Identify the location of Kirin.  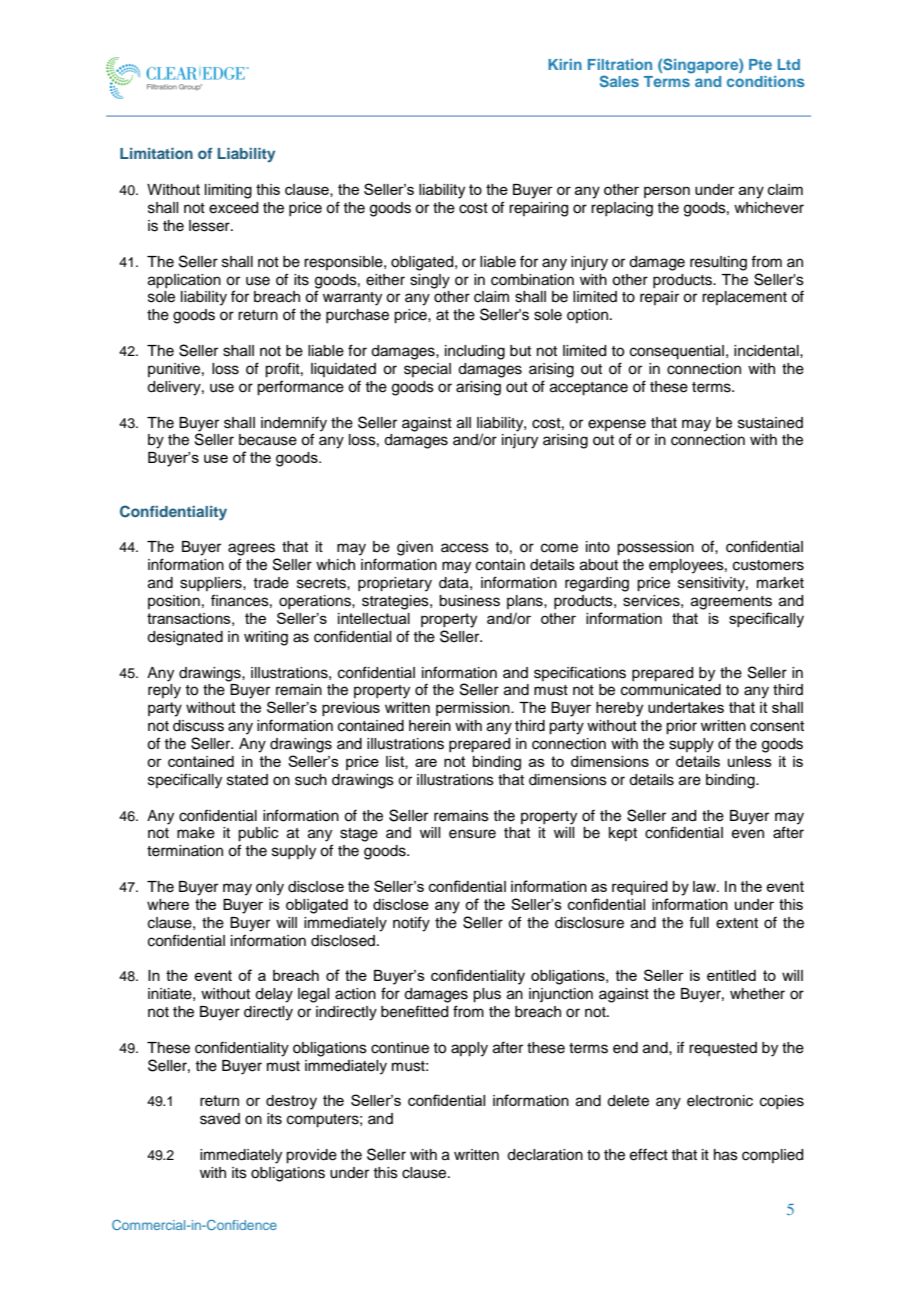
(565, 64).
